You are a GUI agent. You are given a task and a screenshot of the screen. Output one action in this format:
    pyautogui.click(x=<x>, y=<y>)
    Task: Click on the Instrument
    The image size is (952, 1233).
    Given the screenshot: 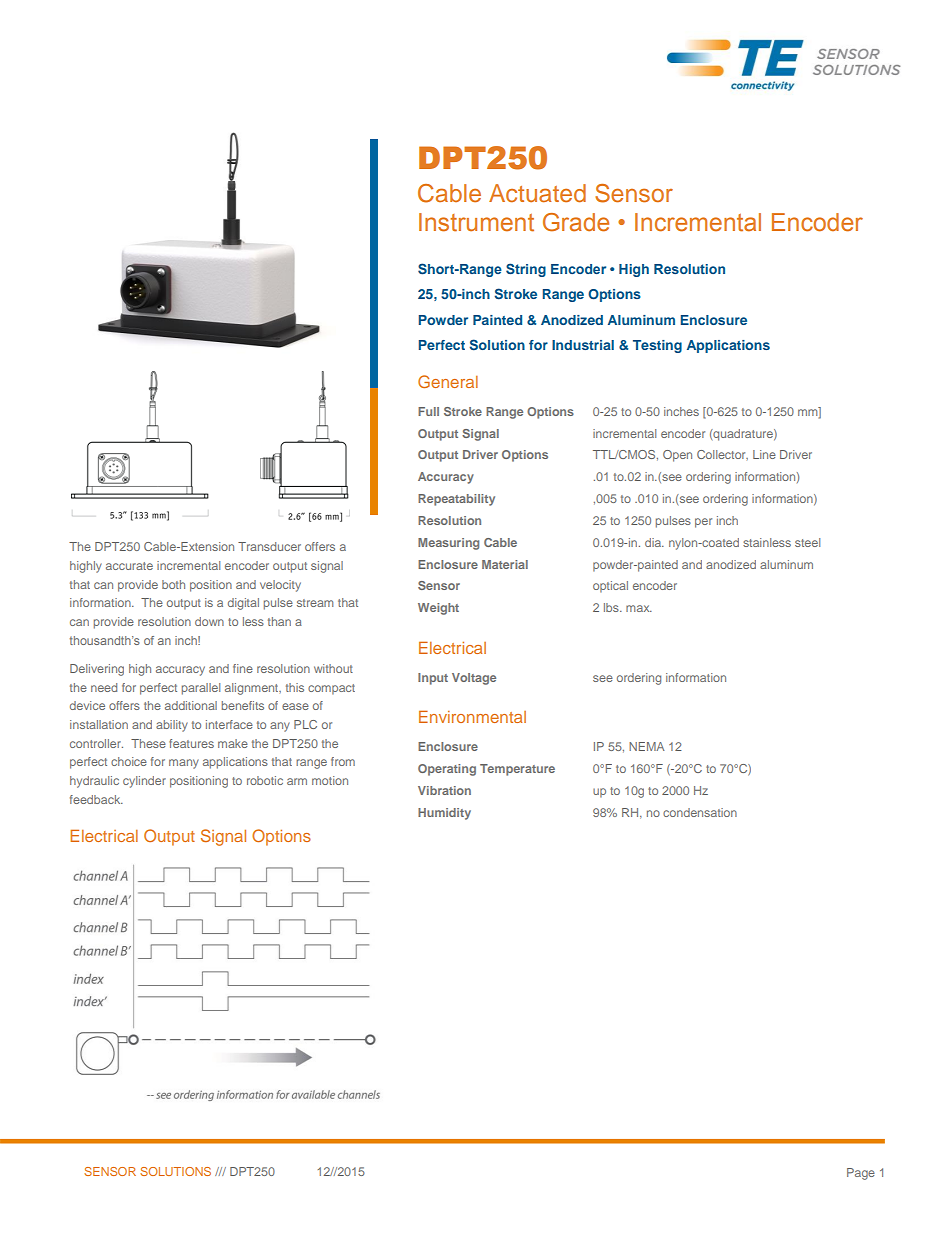 What is the action you would take?
    pyautogui.click(x=476, y=222)
